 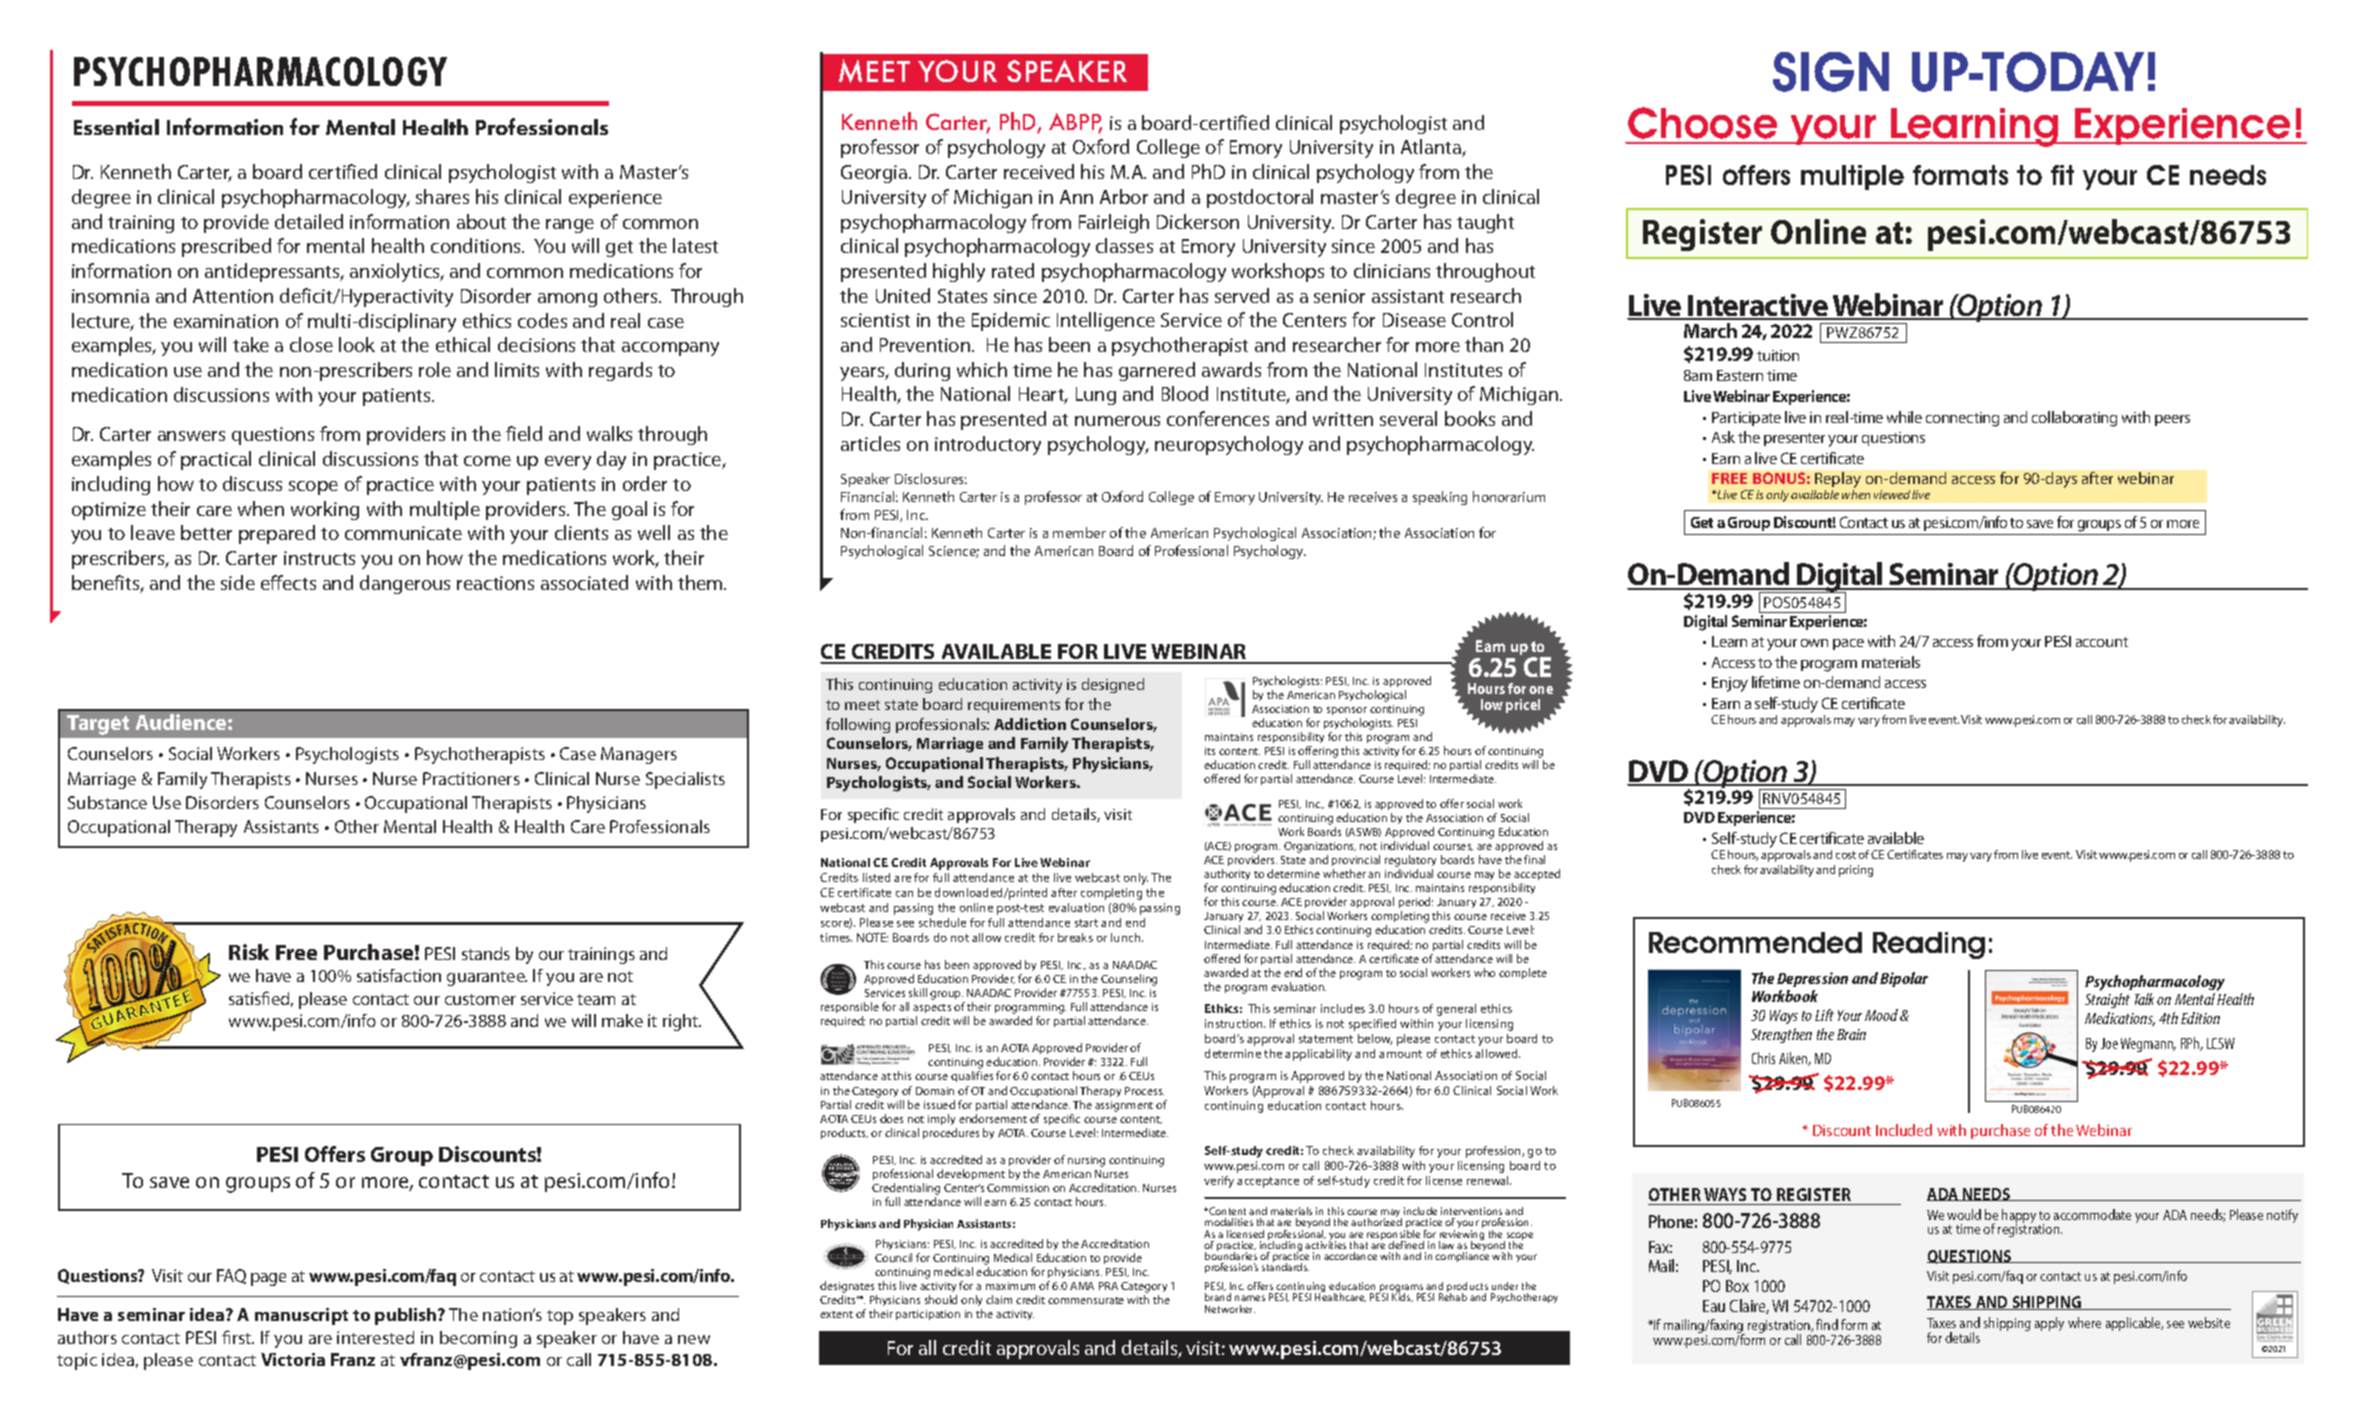 What do you see at coordinates (442, 196) in the screenshot?
I see `shares` at bounding box center [442, 196].
